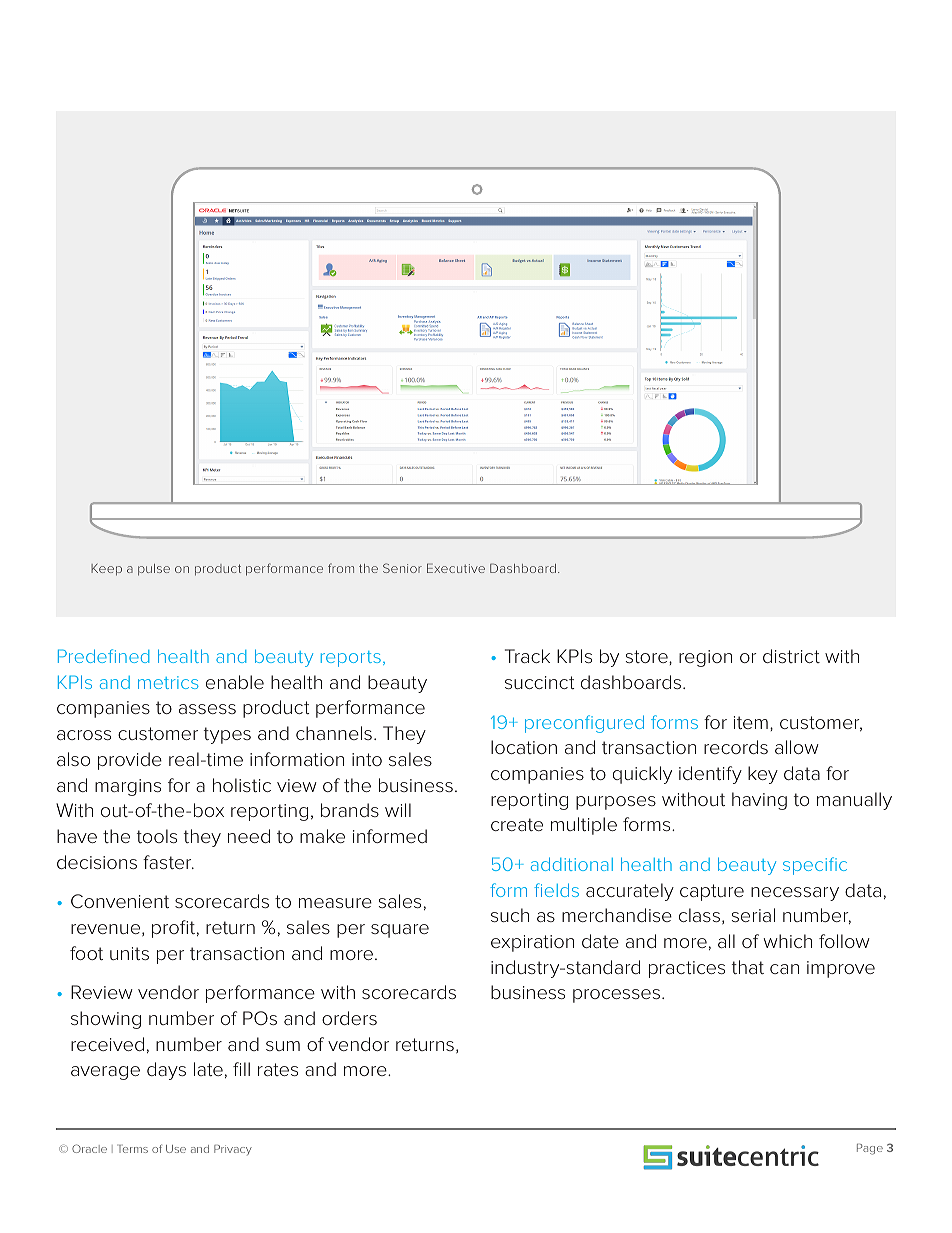 The height and width of the screenshot is (1233, 952). Describe the element at coordinates (154, 570) in the screenshot. I see `pulse` at that location.
